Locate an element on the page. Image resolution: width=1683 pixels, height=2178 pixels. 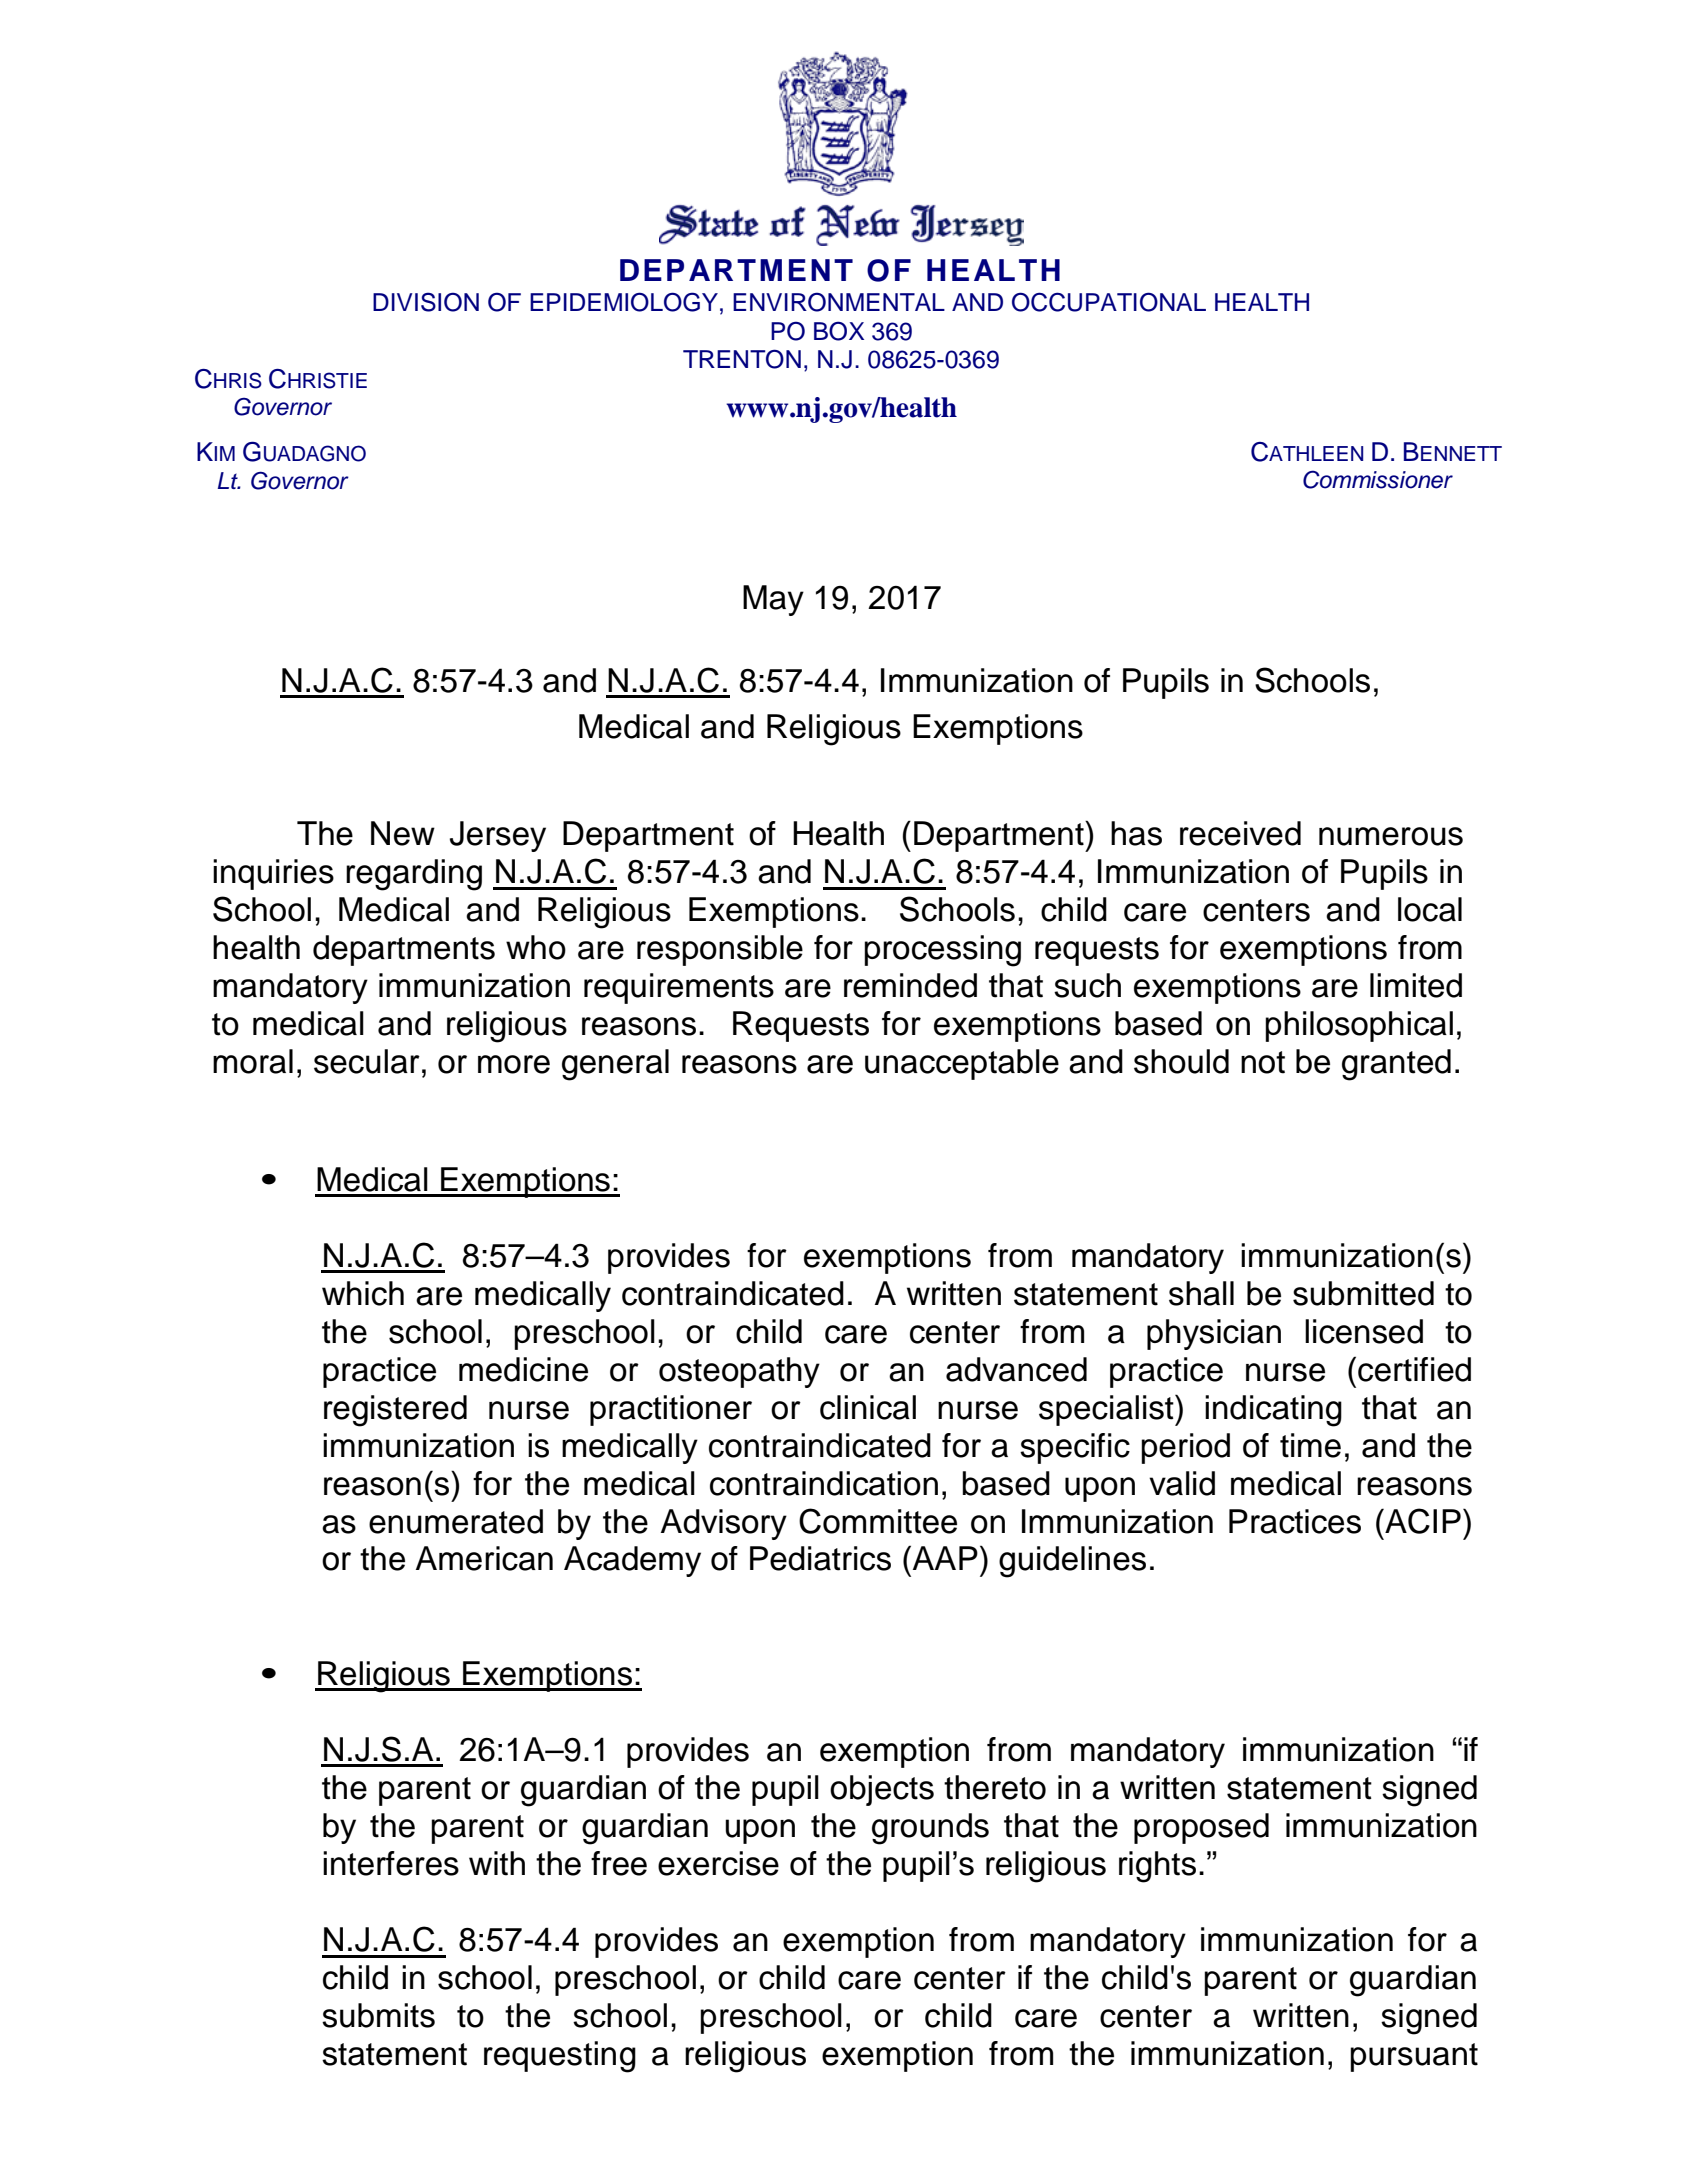
DIVISION is located at coordinates (426, 302).
